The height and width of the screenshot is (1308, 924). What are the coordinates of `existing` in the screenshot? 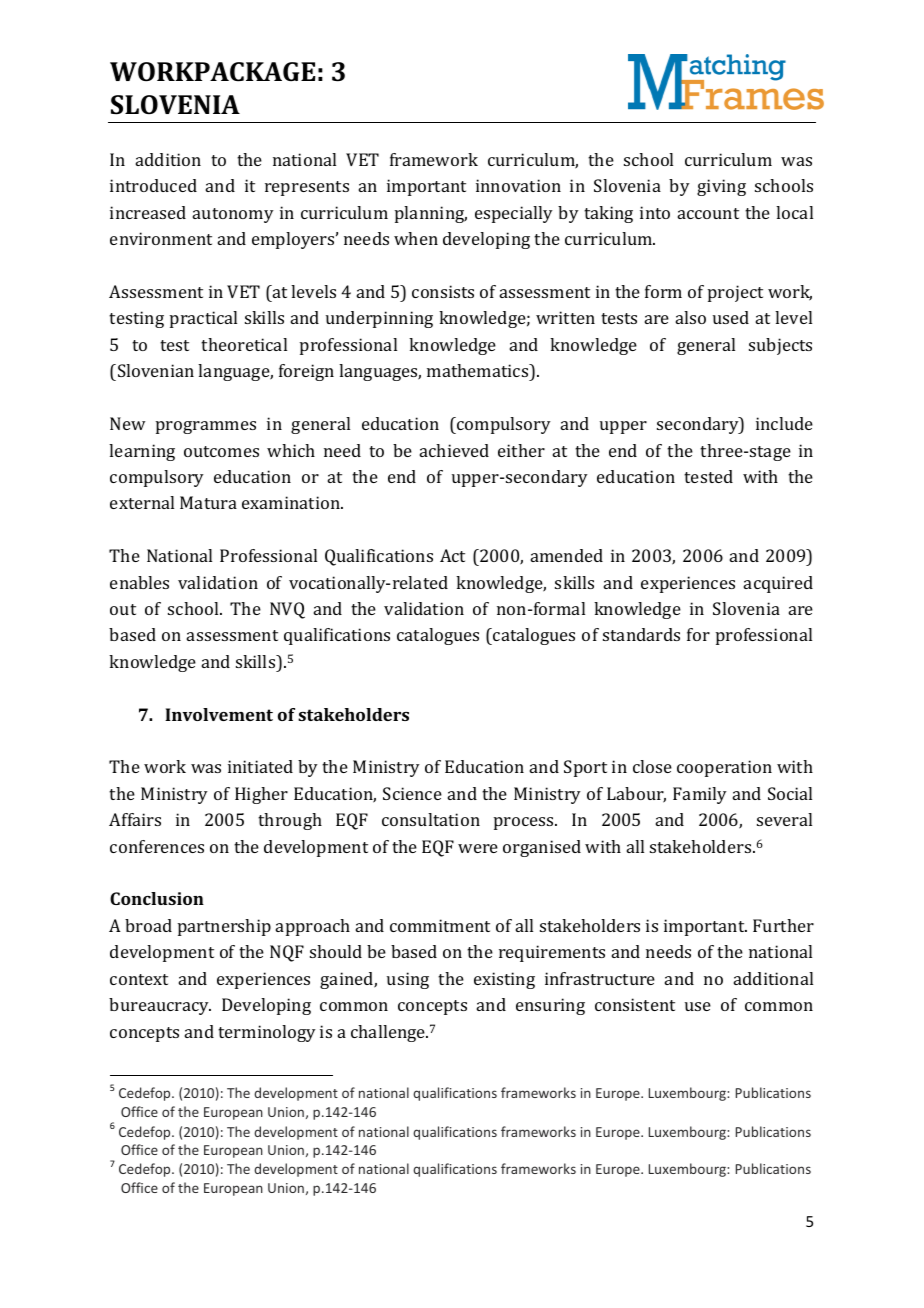 It's located at (504, 980).
